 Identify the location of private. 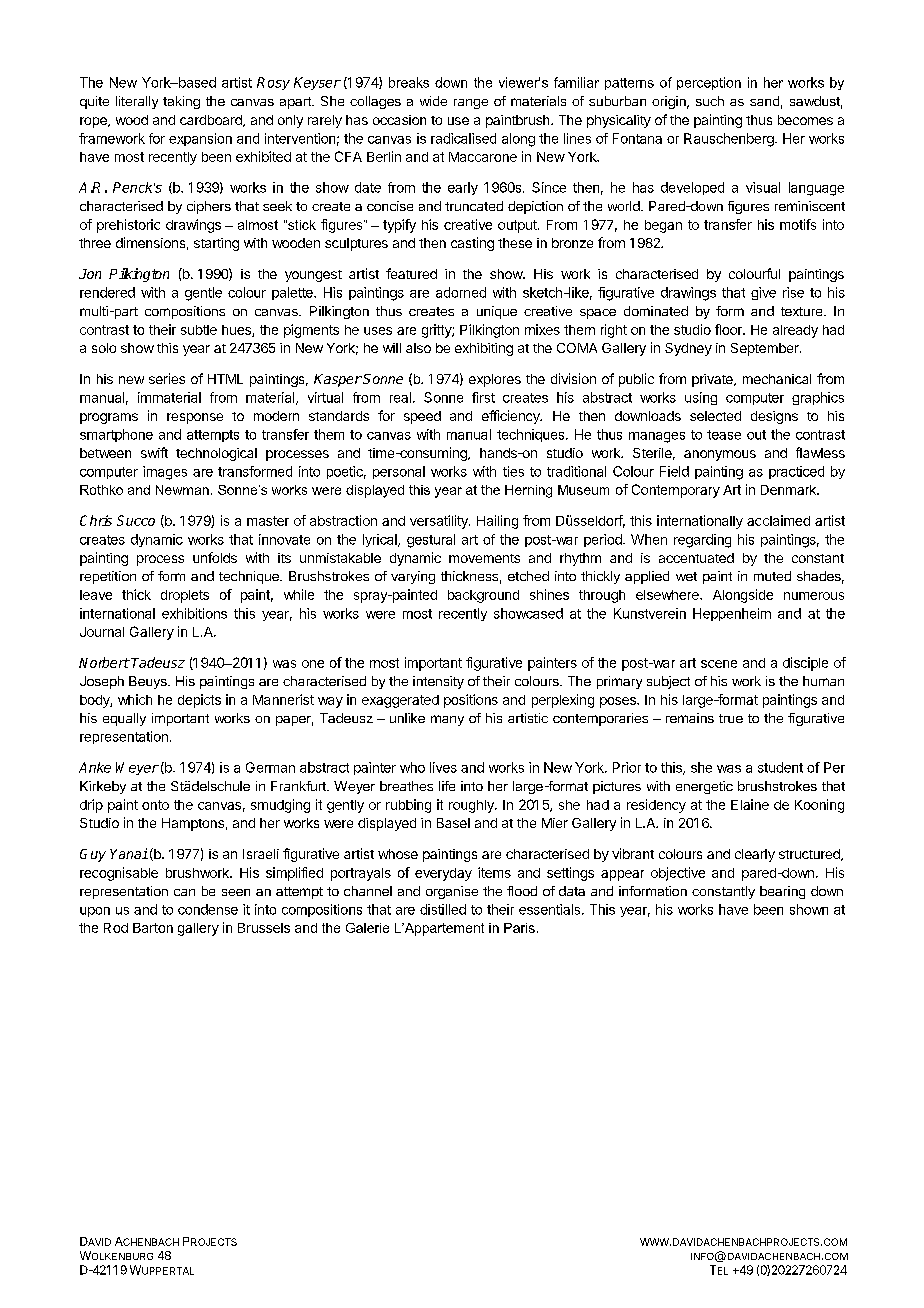
(713, 380).
